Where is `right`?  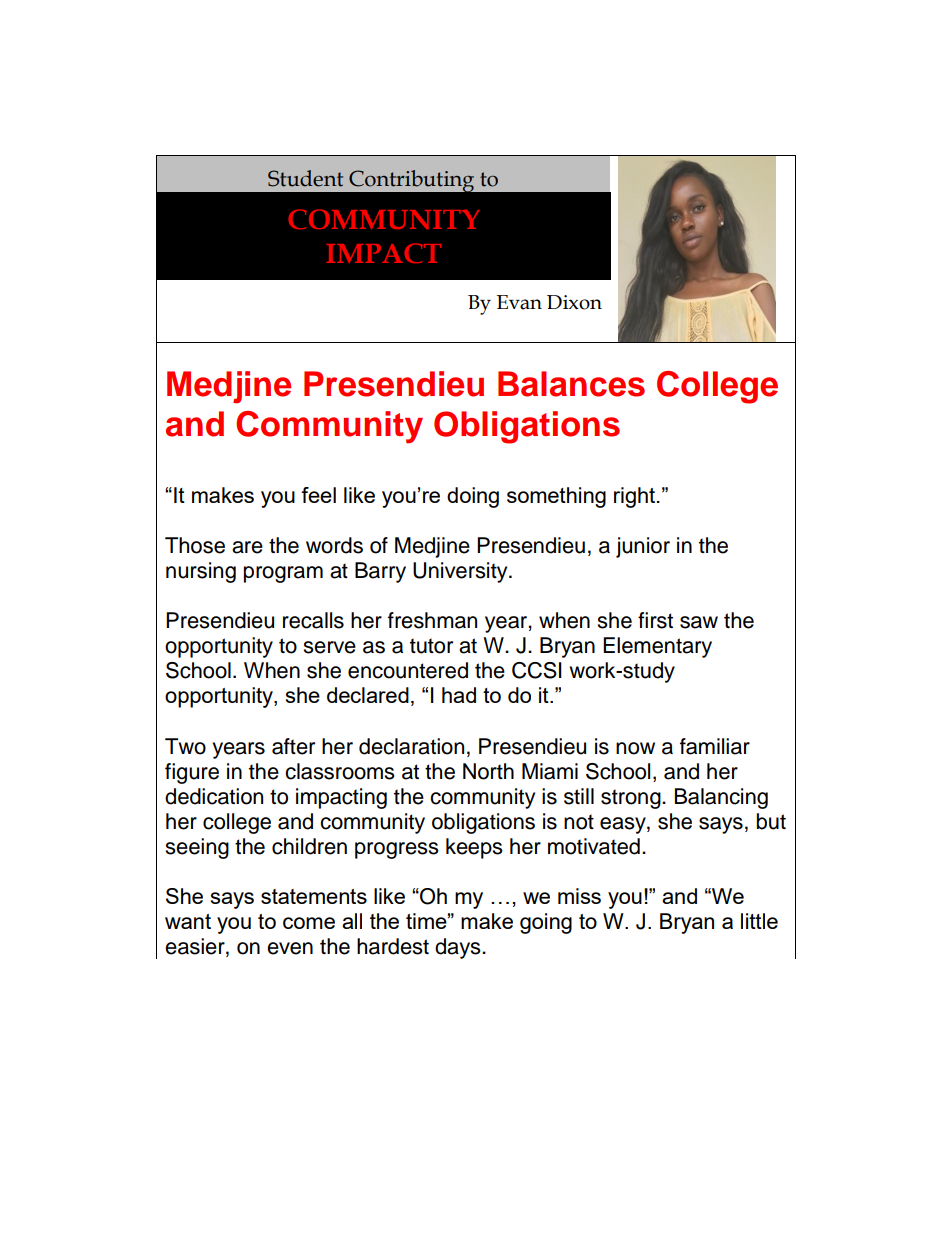
right is located at coordinates (636, 497).
